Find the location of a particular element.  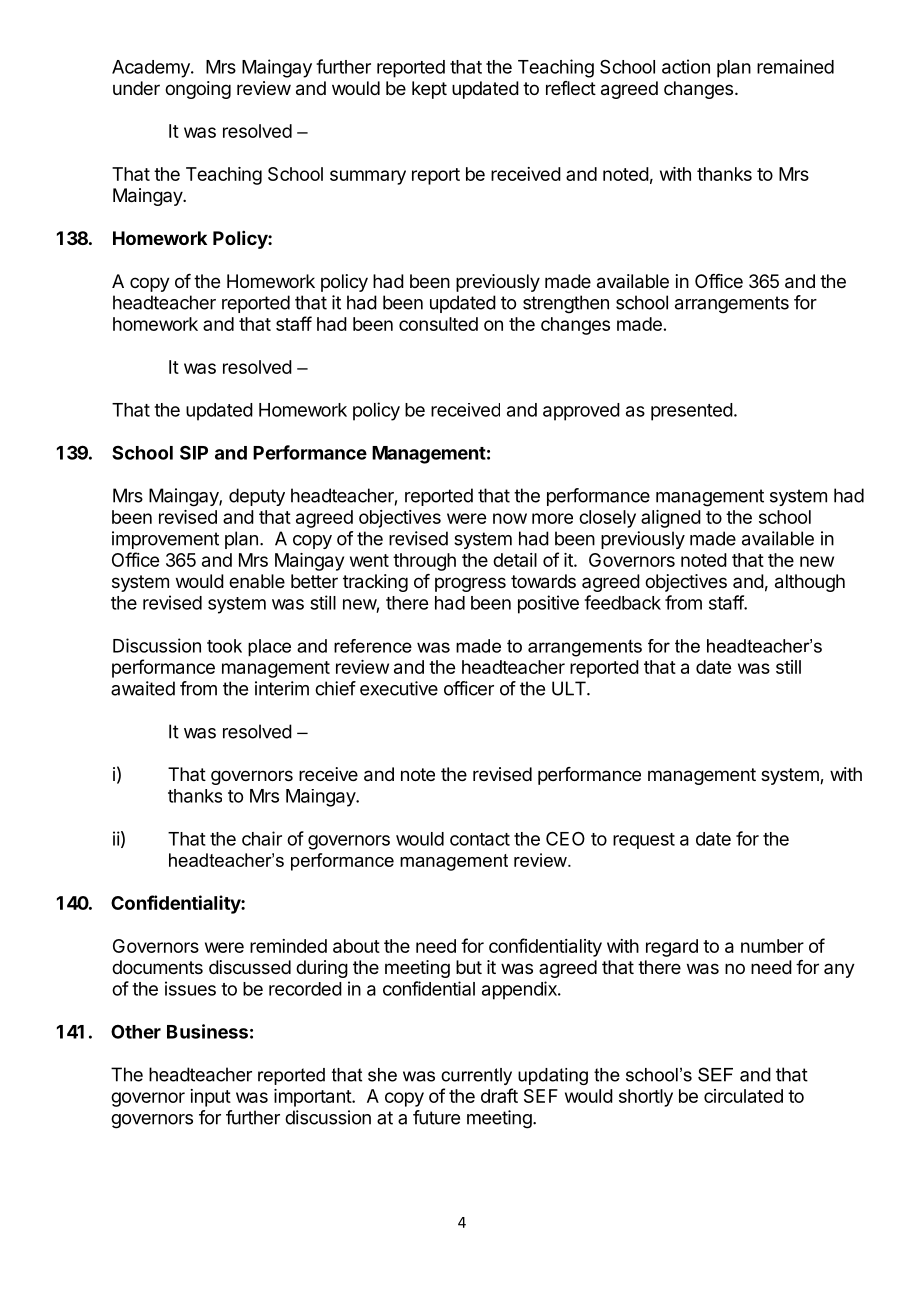

took is located at coordinates (224, 646).
